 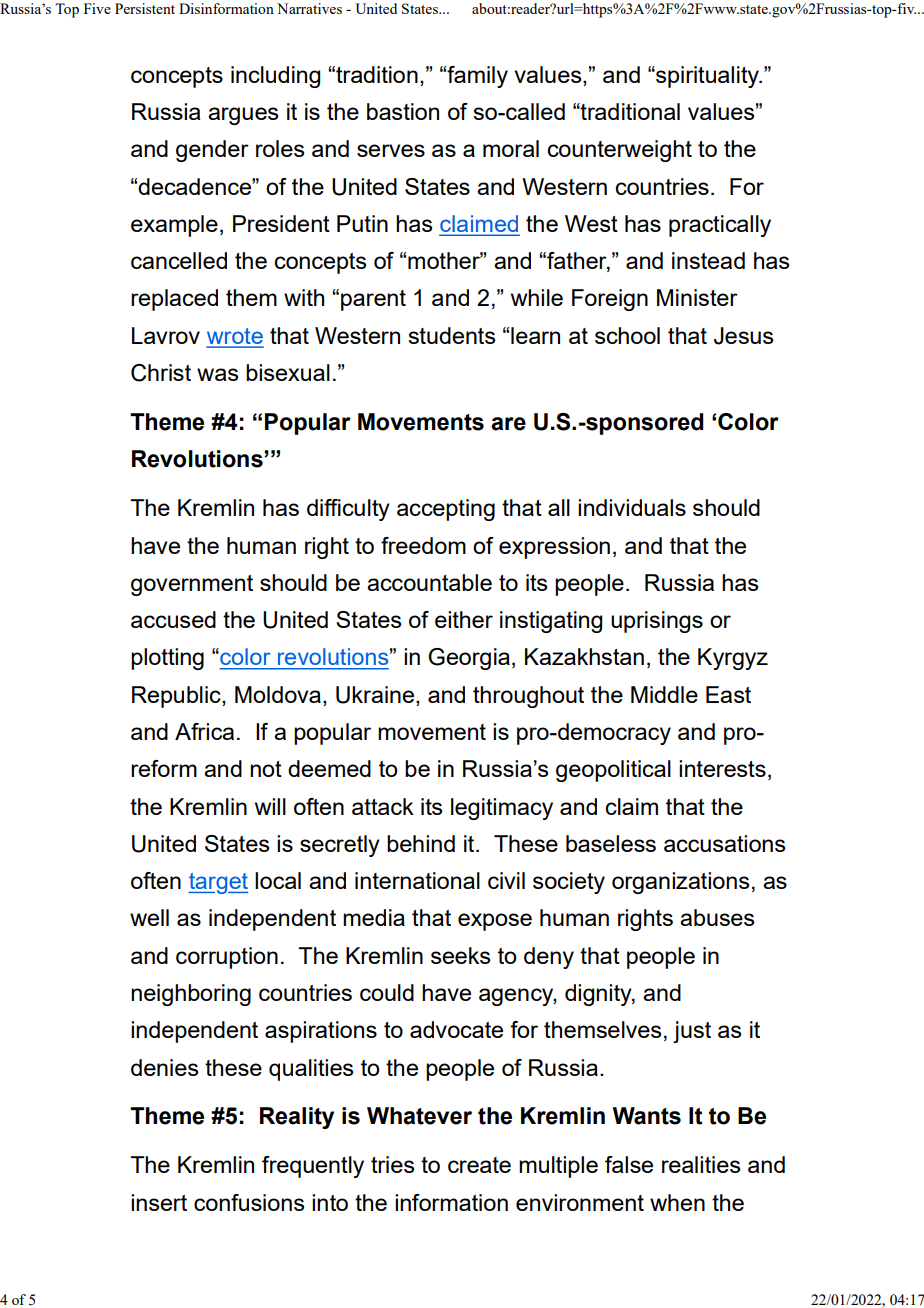 What do you see at coordinates (613, 771) in the screenshot?
I see `geopolitical` at bounding box center [613, 771].
